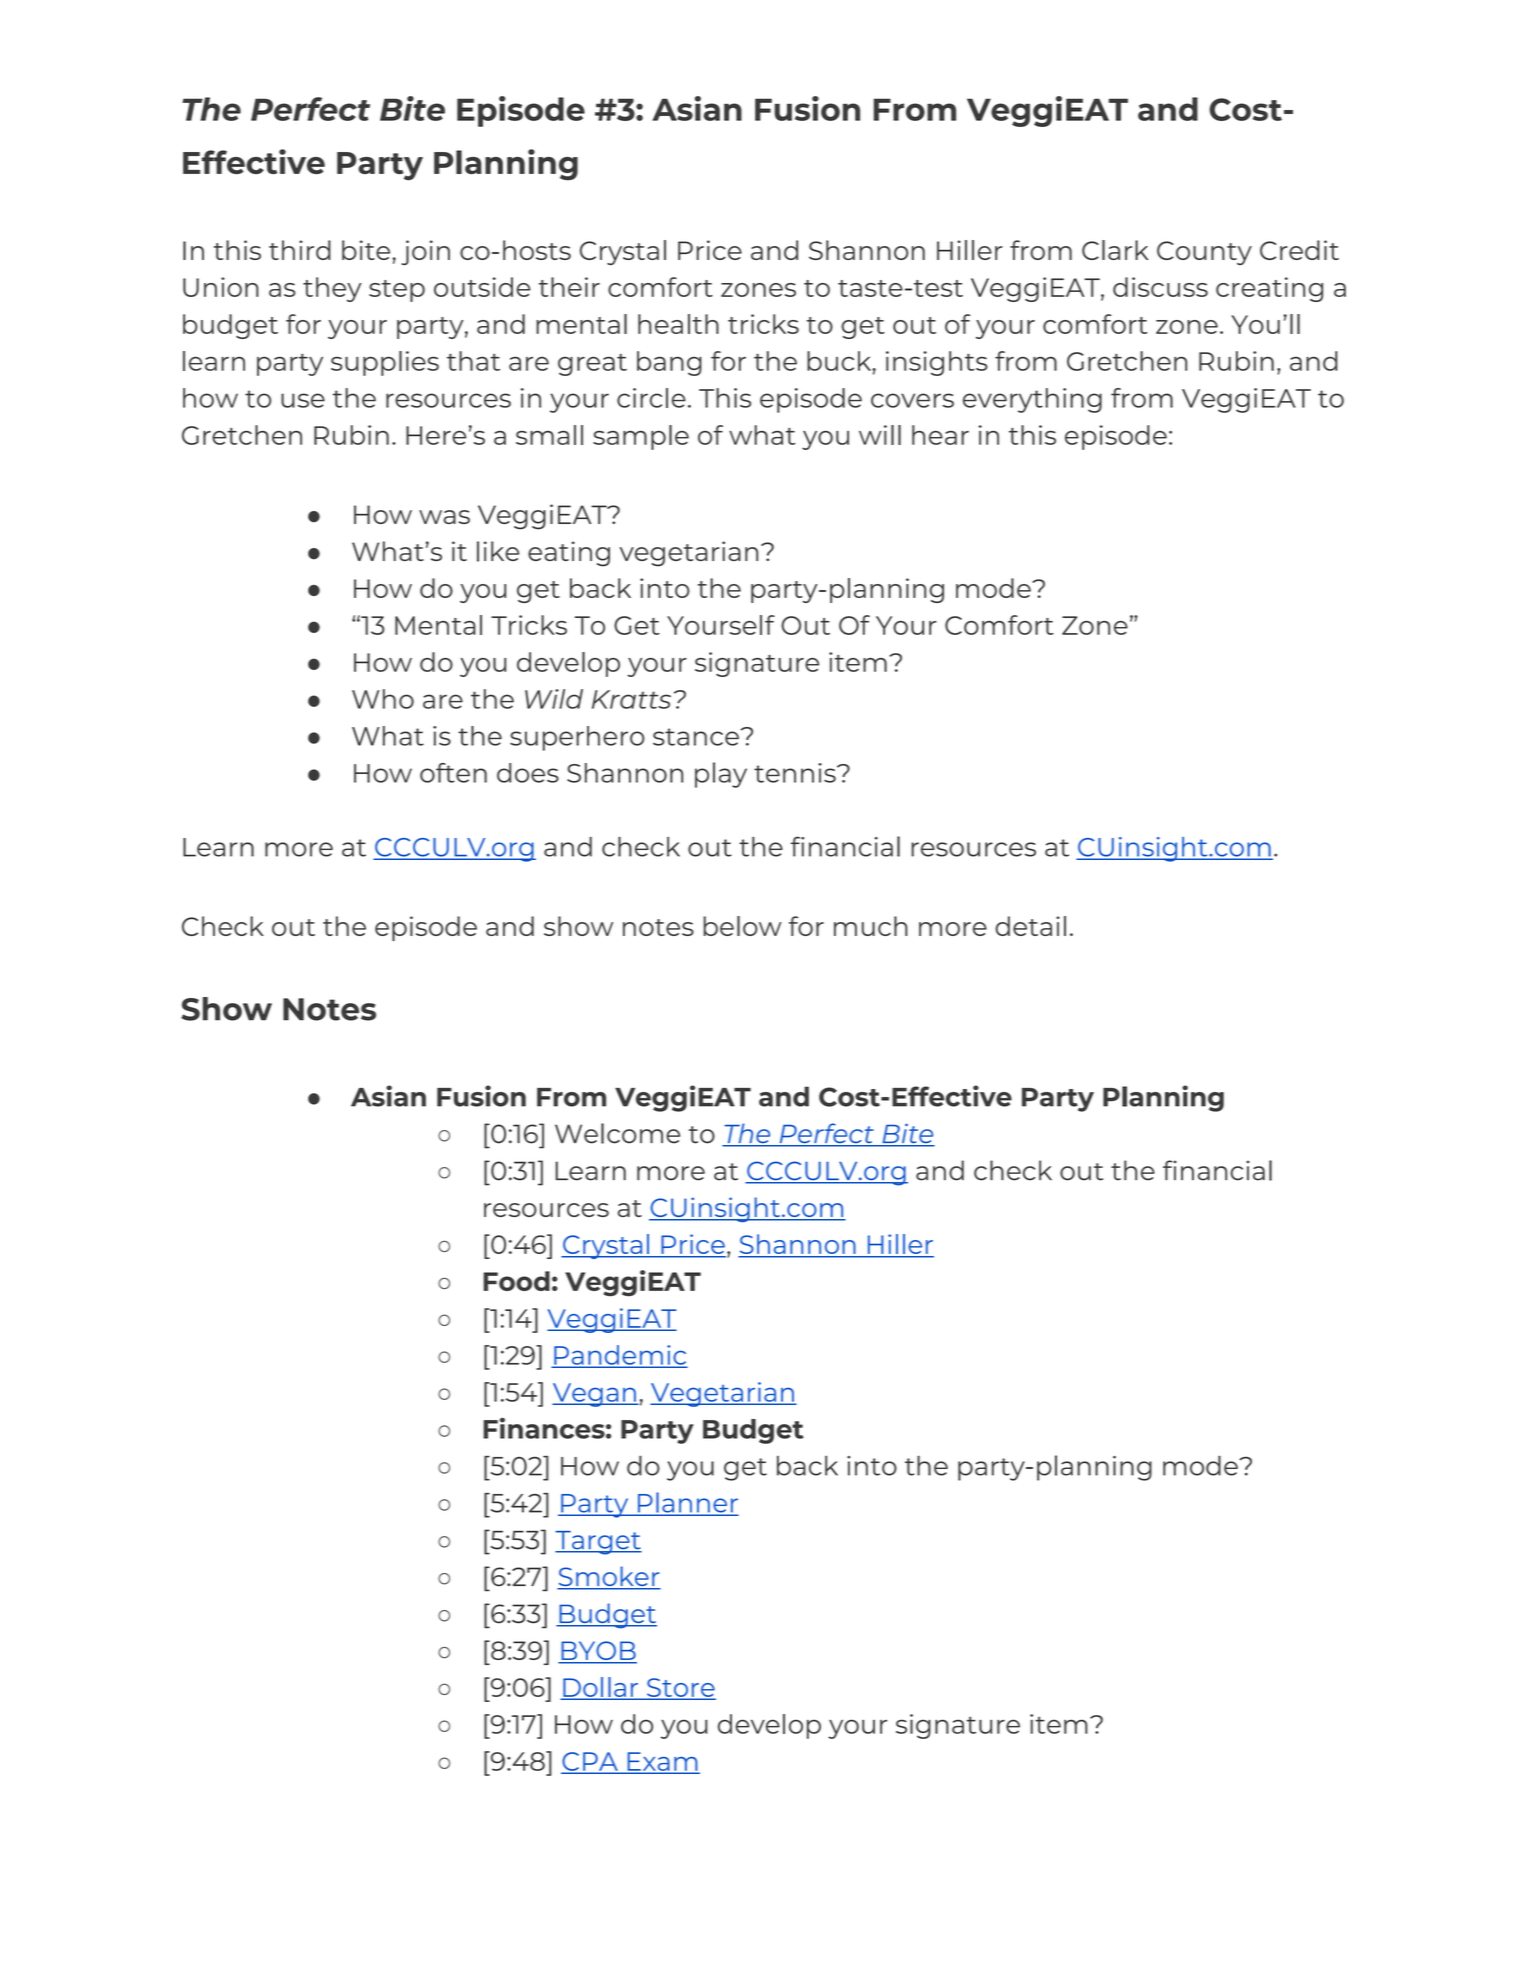 Image resolution: width=1535 pixels, height=1986 pixels. Describe the element at coordinates (1032, 400) in the page. I see `everything` at that location.
